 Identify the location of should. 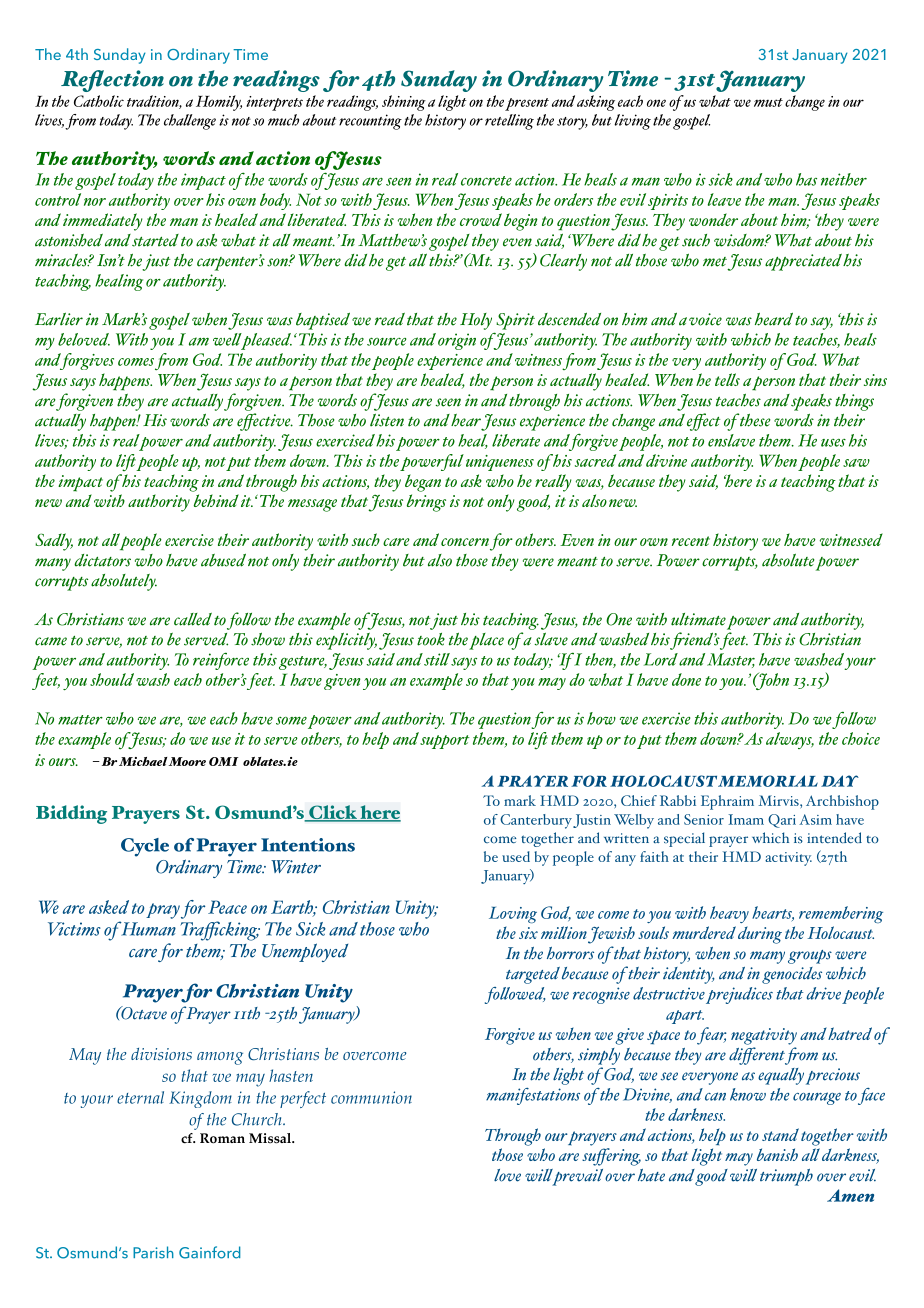
(112, 679).
